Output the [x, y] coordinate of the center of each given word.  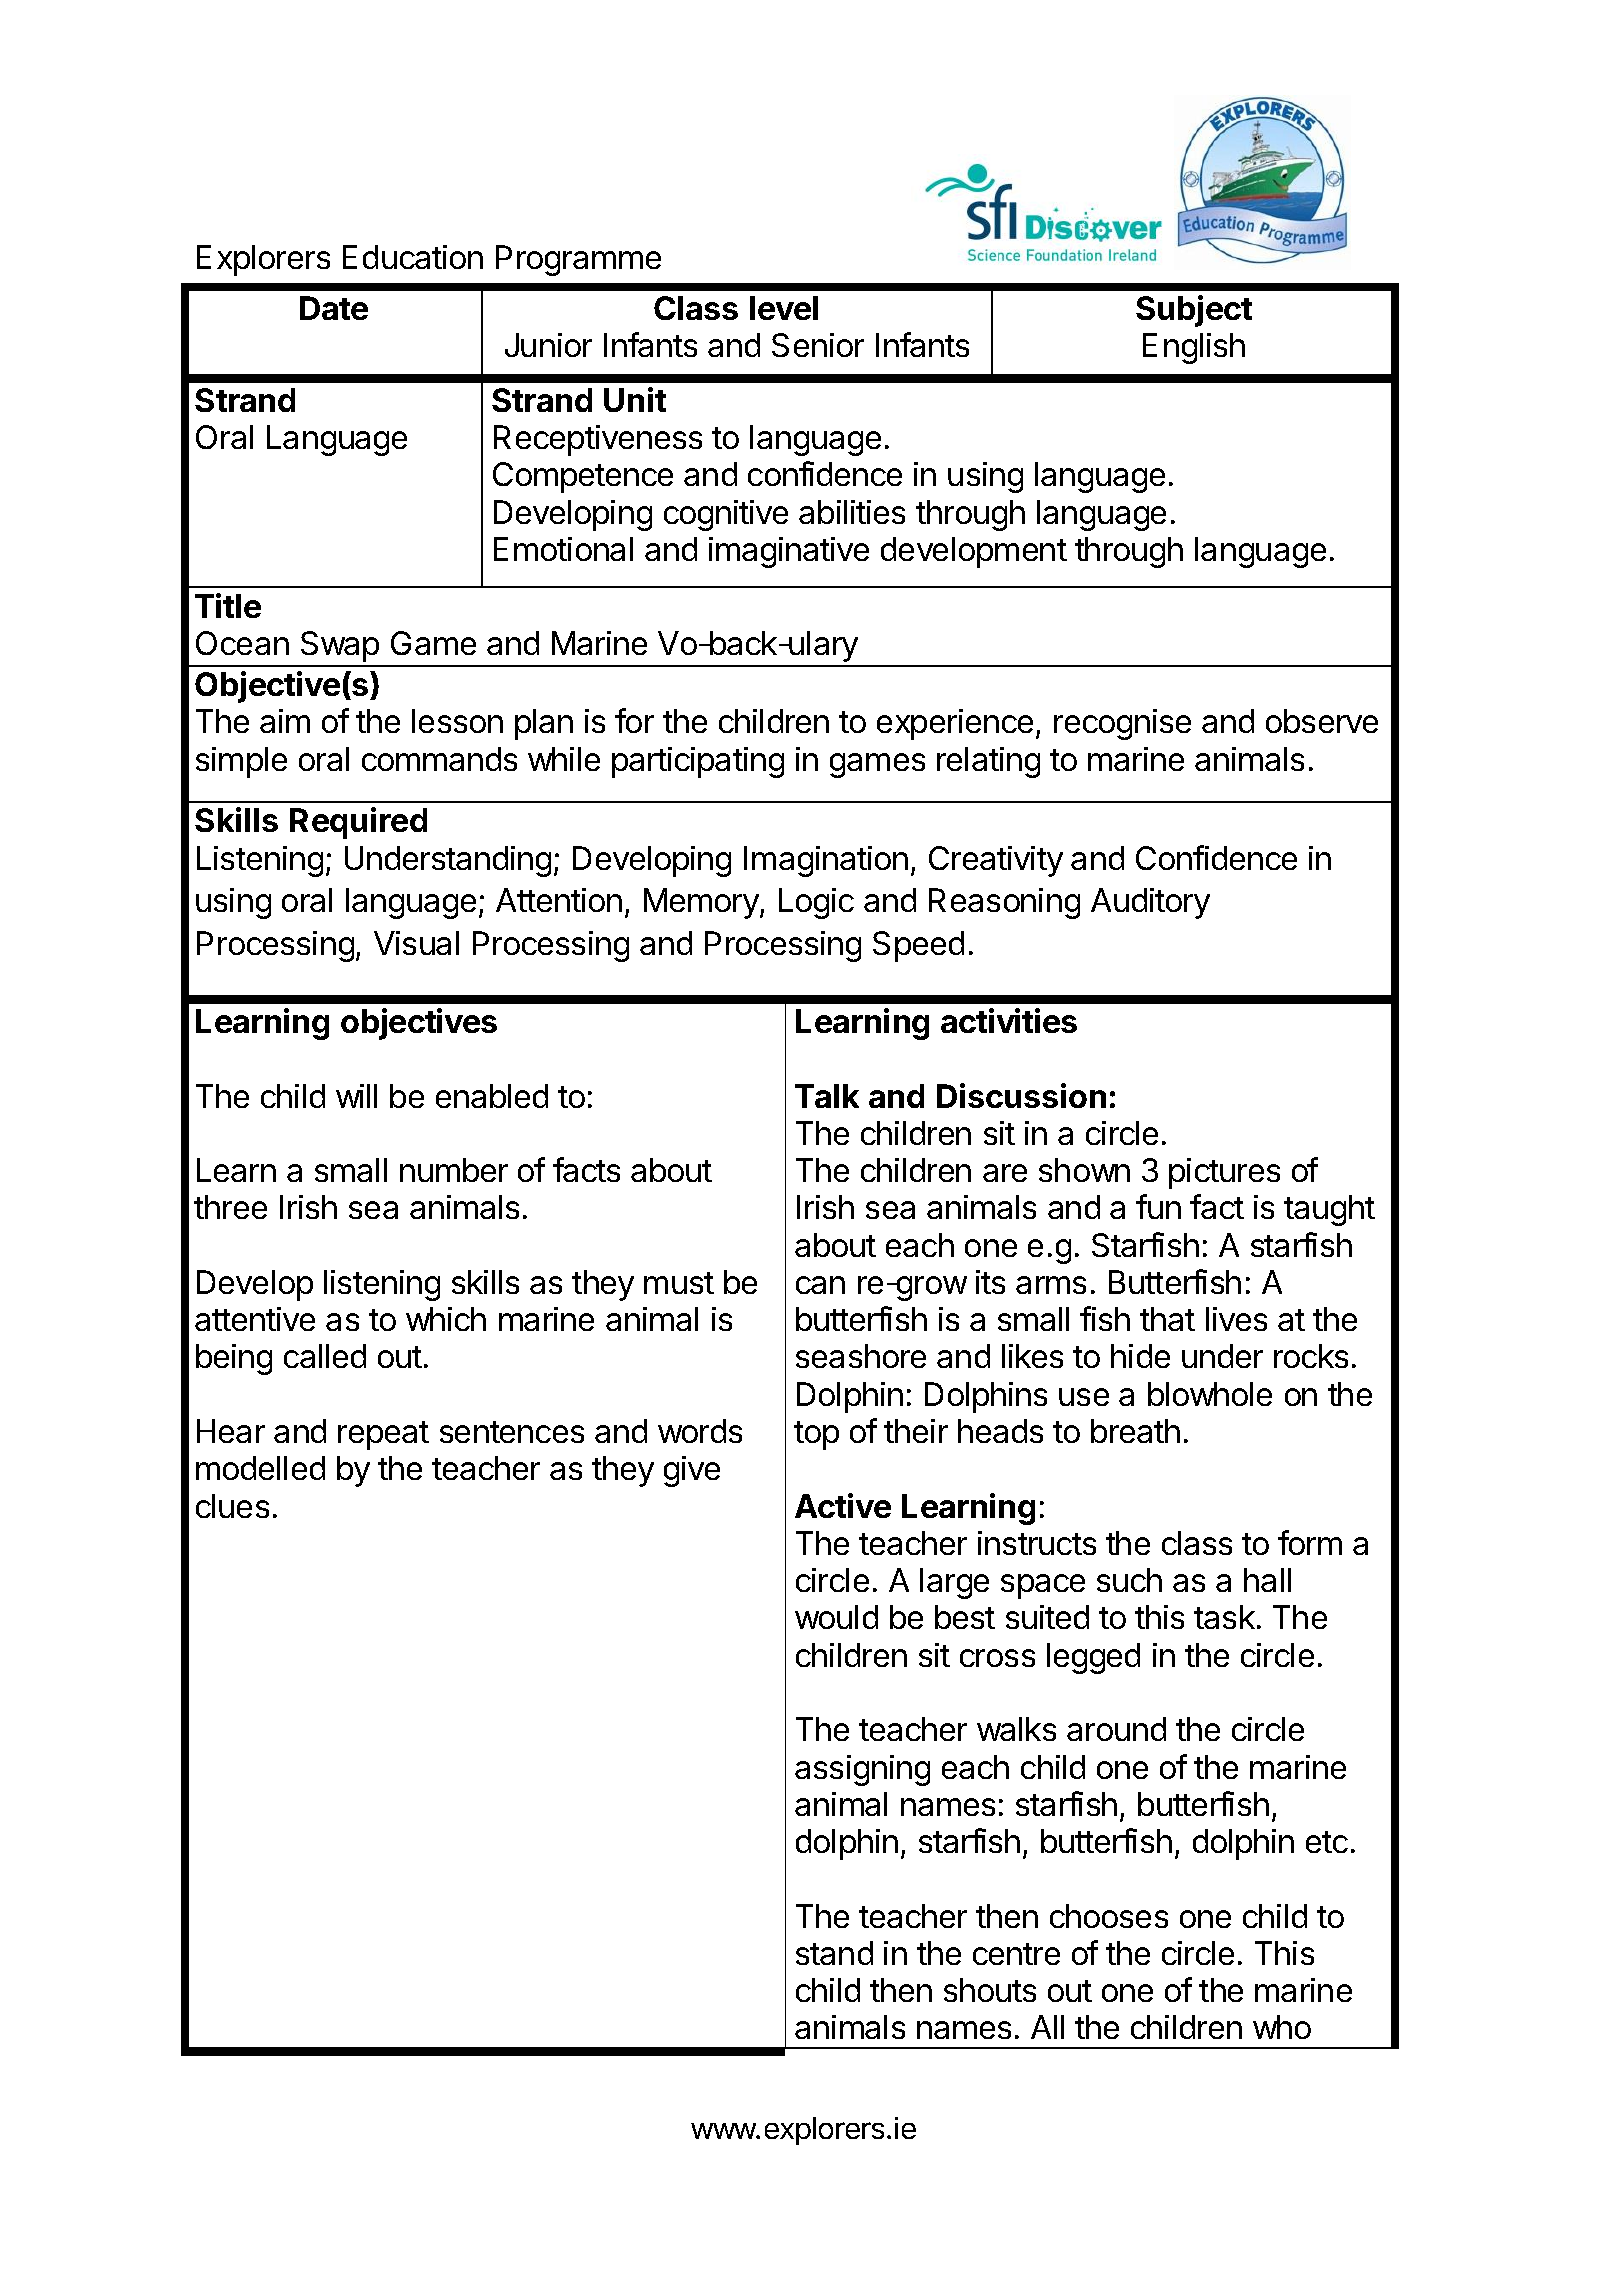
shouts [990, 1990]
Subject [1194, 311]
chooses [1109, 1916]
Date [334, 308]
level [784, 308]
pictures [1224, 1173]
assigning [862, 1770]
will [356, 1096]
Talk [827, 1096]
